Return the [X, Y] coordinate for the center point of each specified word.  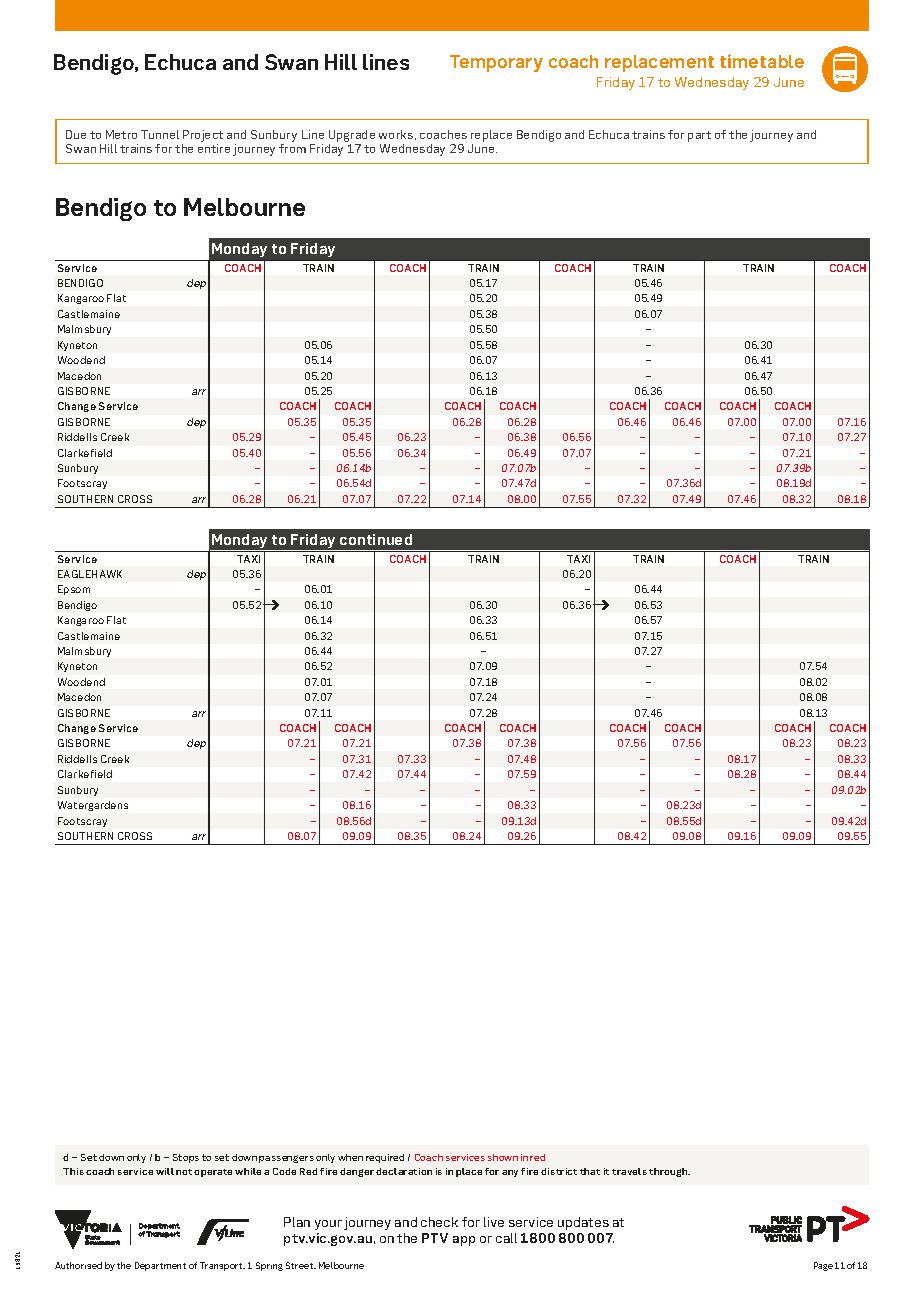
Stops [186, 1158]
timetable [762, 61]
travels [629, 1171]
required [385, 1158]
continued [376, 539]
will [165, 1171]
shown [503, 1157]
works [397, 135]
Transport [222, 1266]
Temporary [496, 63]
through [669, 1172]
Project [203, 136]
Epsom [74, 590]
